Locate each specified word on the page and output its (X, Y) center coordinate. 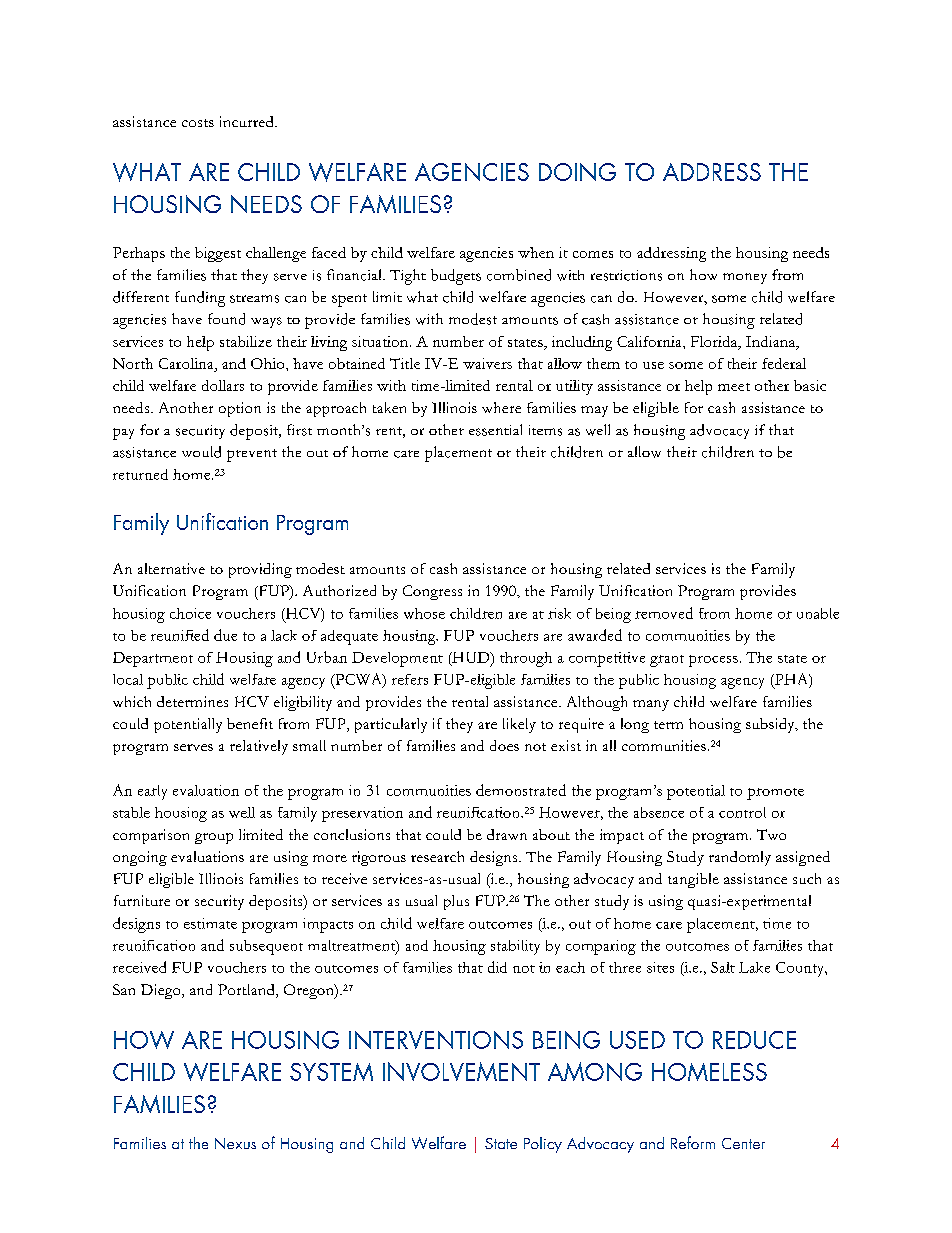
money (745, 278)
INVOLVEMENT (461, 1071)
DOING (577, 172)
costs (198, 123)
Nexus (235, 1143)
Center (743, 1143)
